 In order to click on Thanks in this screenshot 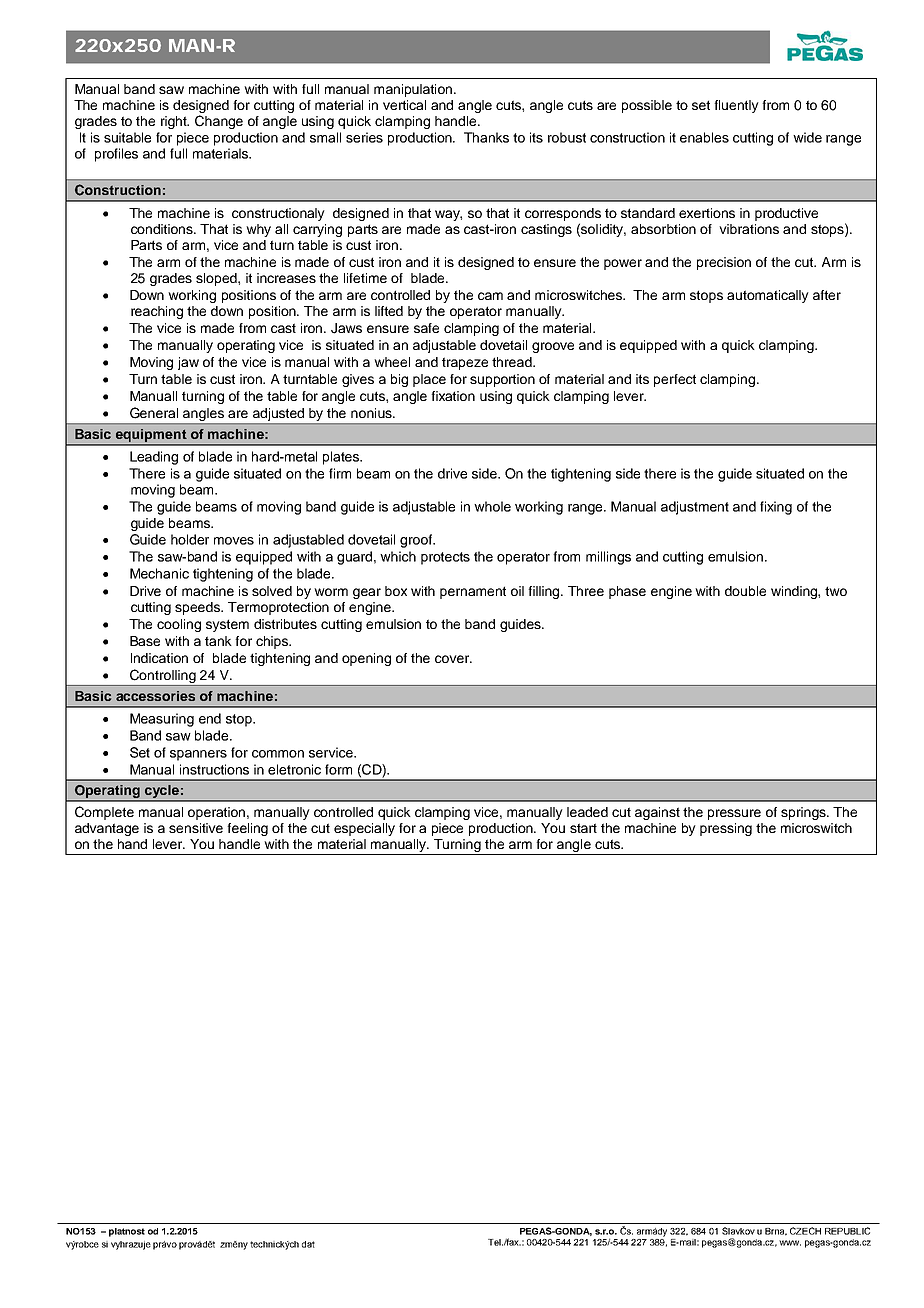, I will do `click(486, 137)`.
